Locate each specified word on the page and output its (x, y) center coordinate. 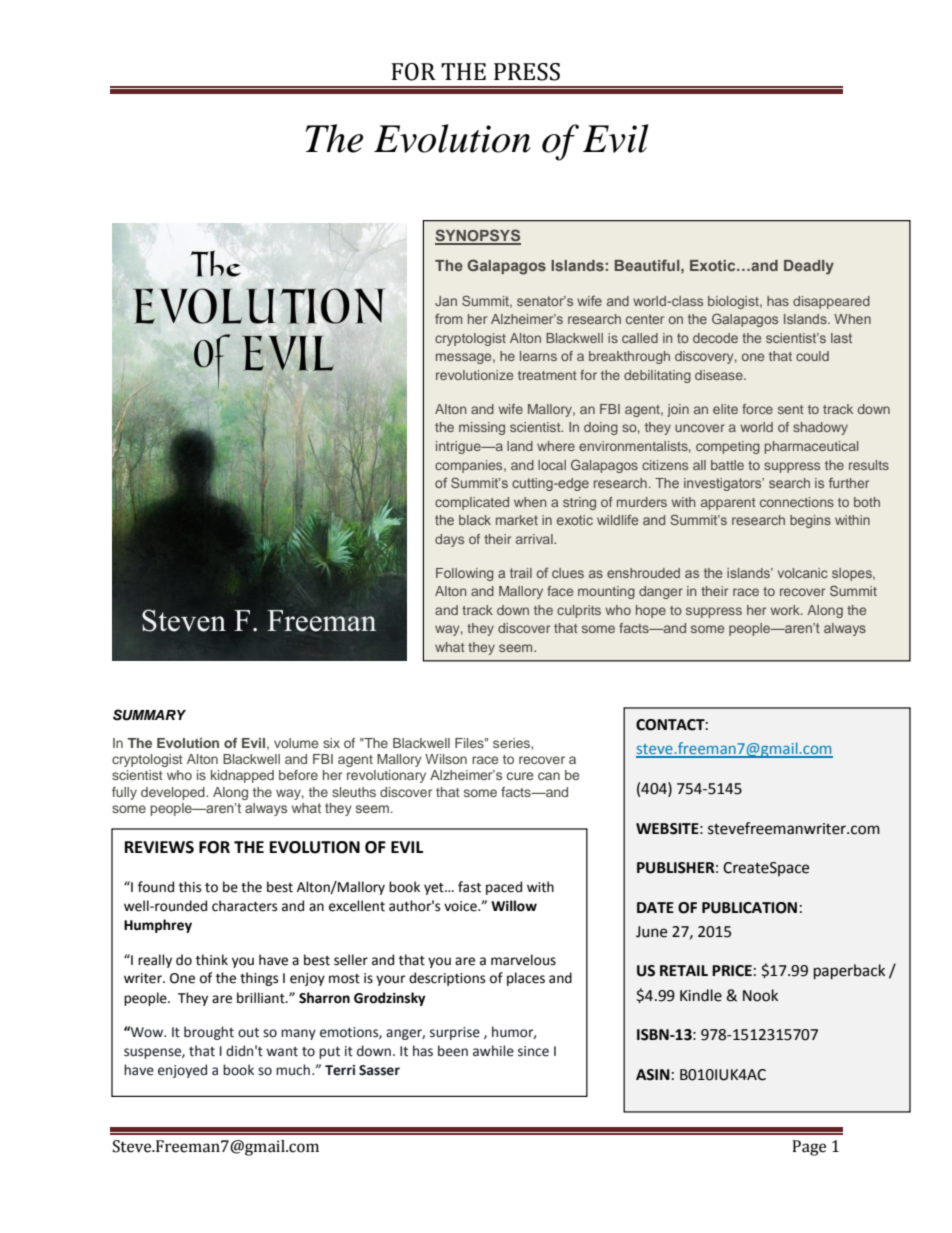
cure (520, 776)
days (449, 540)
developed (174, 793)
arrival (535, 539)
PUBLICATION (749, 908)
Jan (446, 301)
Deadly (809, 267)
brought (209, 1033)
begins (810, 521)
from (448, 318)
